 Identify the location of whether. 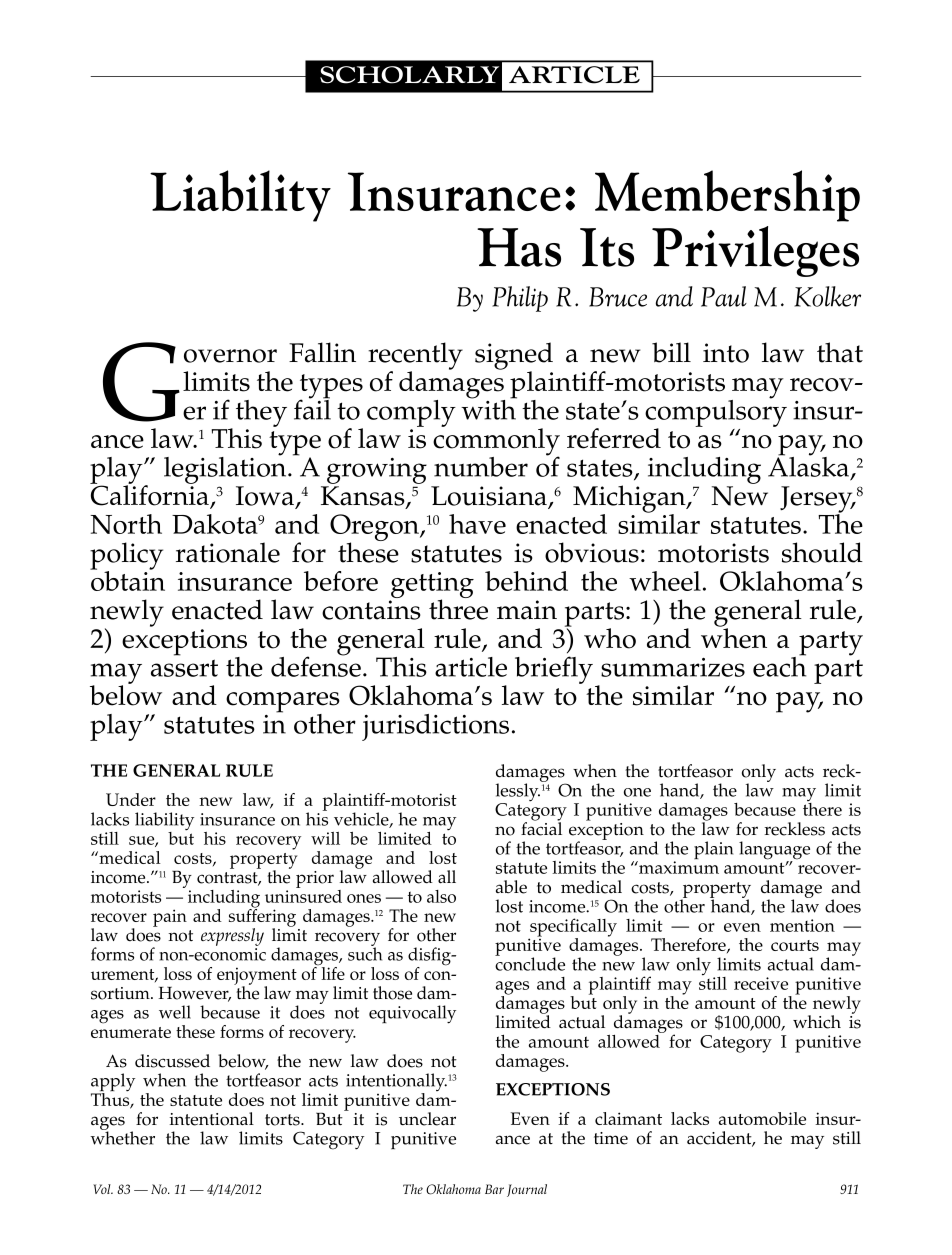
(122, 1137).
